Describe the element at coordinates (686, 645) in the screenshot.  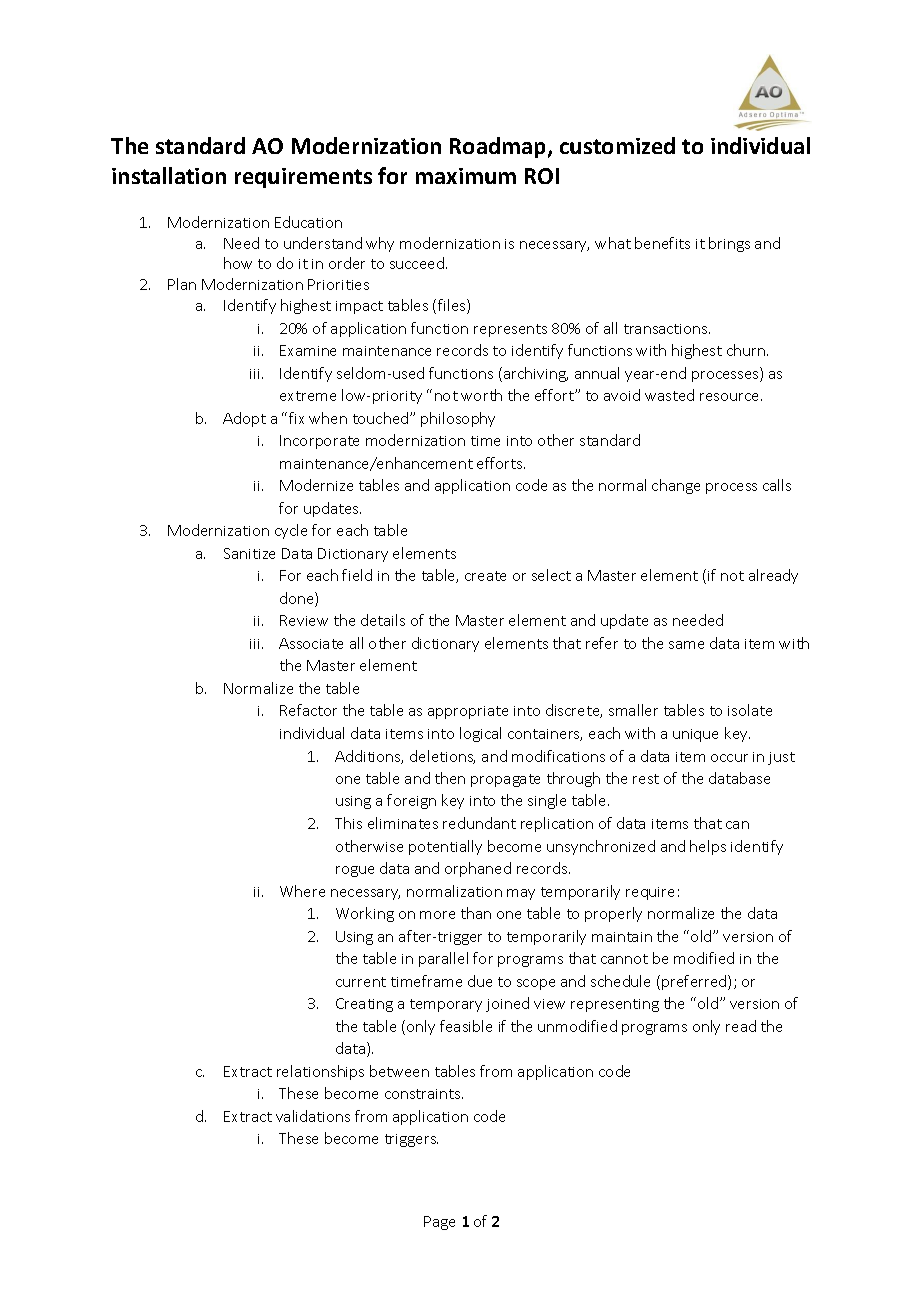
I see `same` at that location.
